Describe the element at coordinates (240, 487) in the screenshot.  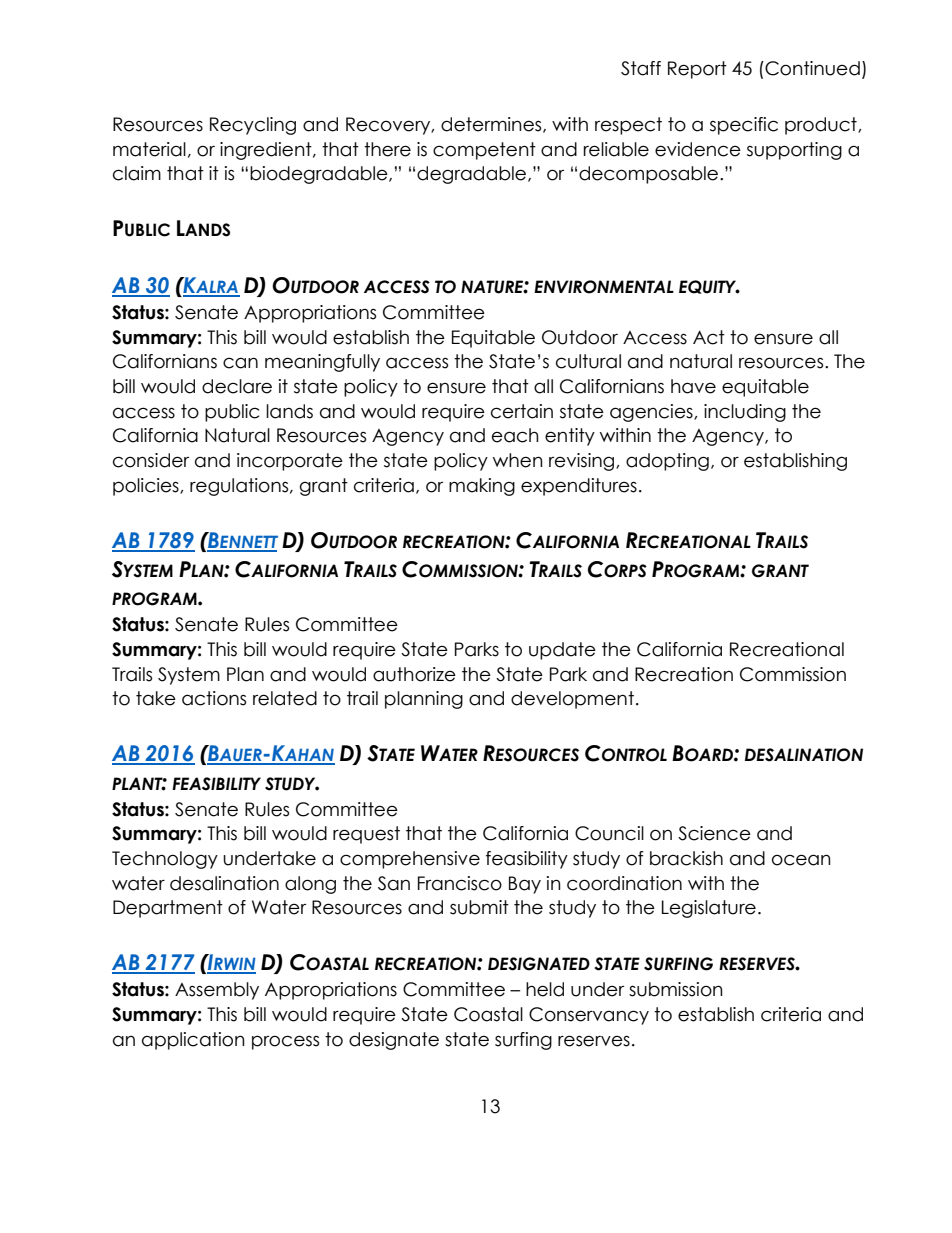
I see `regulations` at that location.
